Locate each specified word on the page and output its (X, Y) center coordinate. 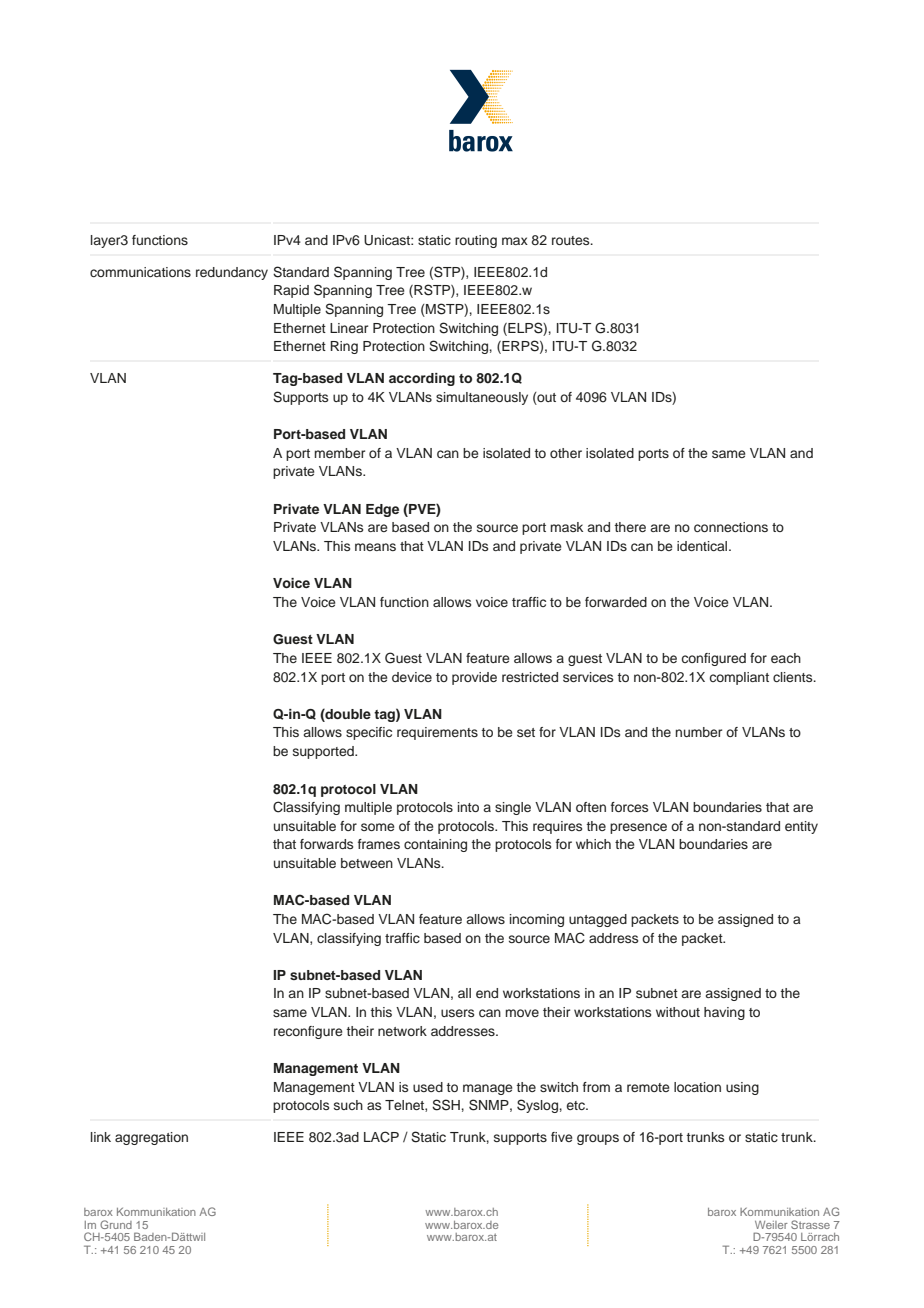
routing (476, 241)
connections (731, 527)
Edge (382, 510)
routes (572, 240)
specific (369, 733)
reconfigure (308, 1032)
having (724, 1013)
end (487, 993)
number (698, 732)
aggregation (151, 1138)
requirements (437, 733)
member (339, 453)
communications (140, 272)
